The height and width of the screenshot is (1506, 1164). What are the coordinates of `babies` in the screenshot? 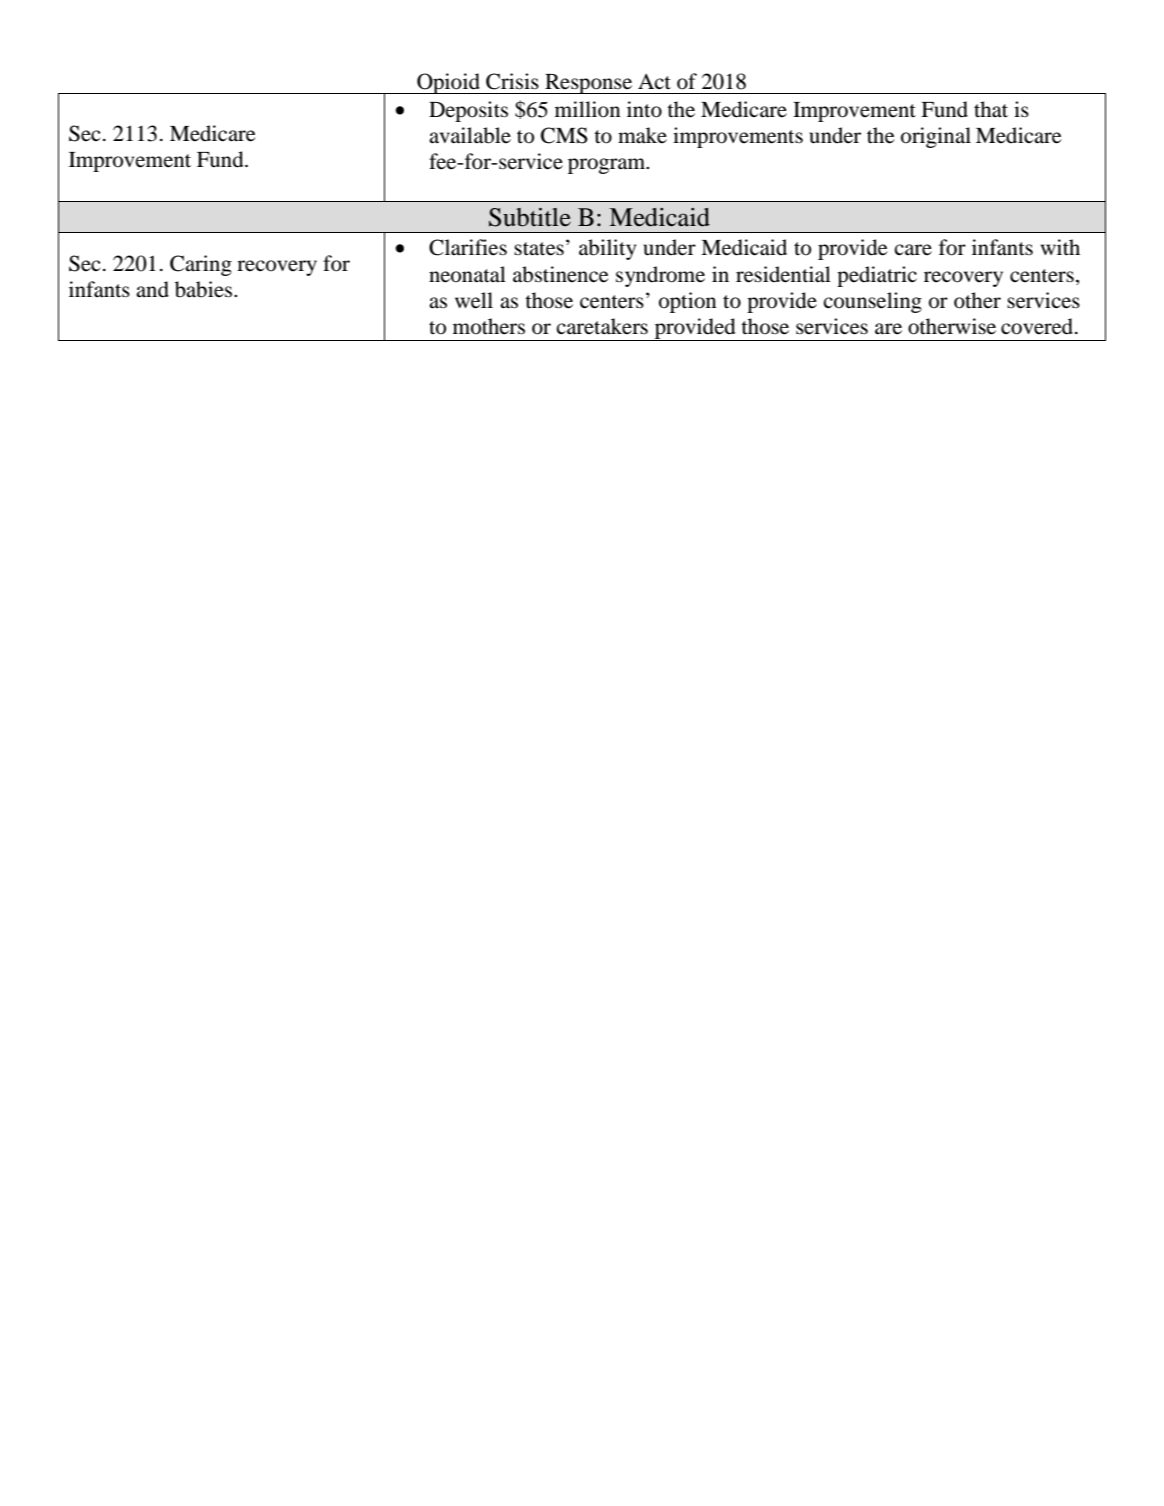 It's located at (205, 289).
